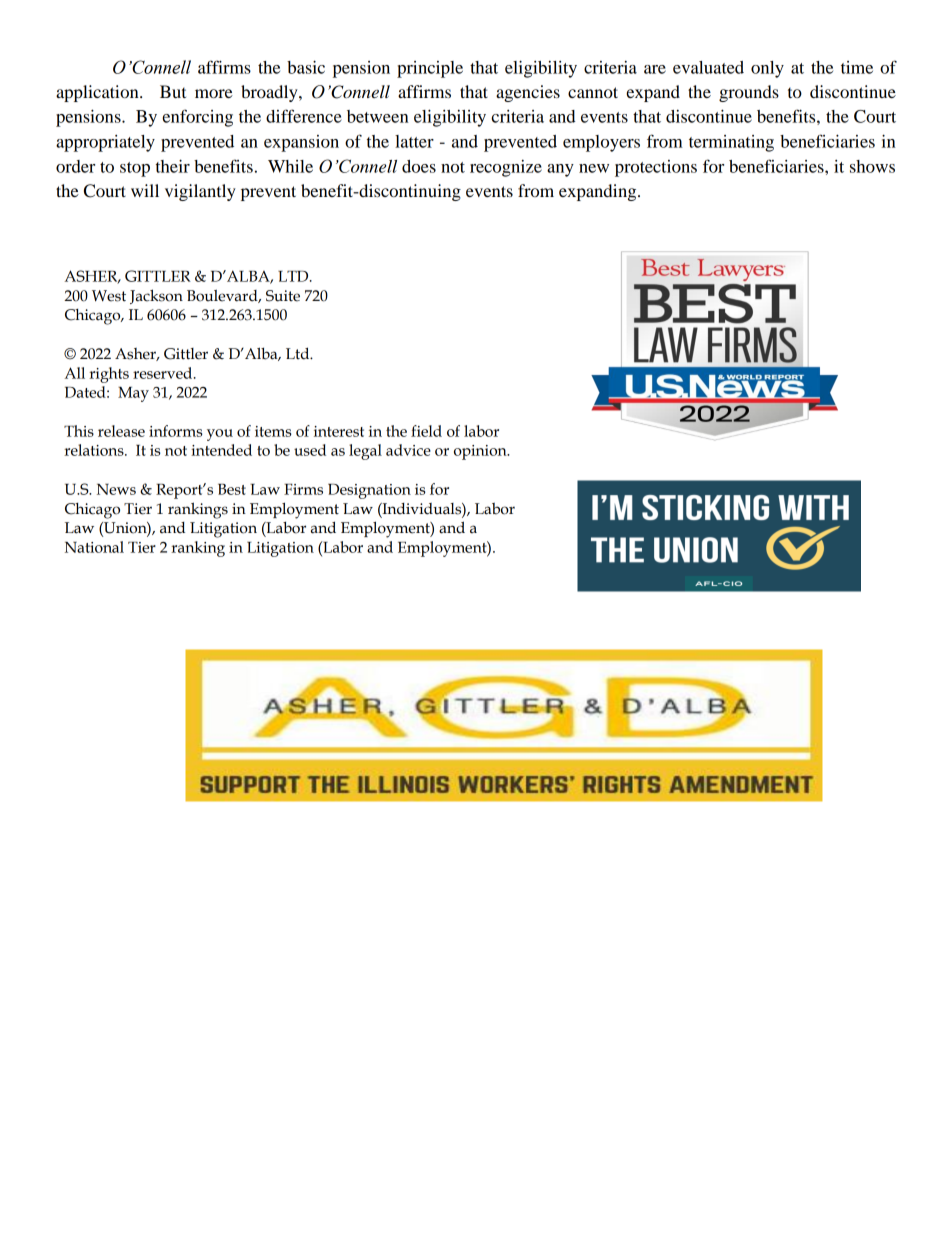  Describe the element at coordinates (94, 547) in the document. I see `National` at that location.
